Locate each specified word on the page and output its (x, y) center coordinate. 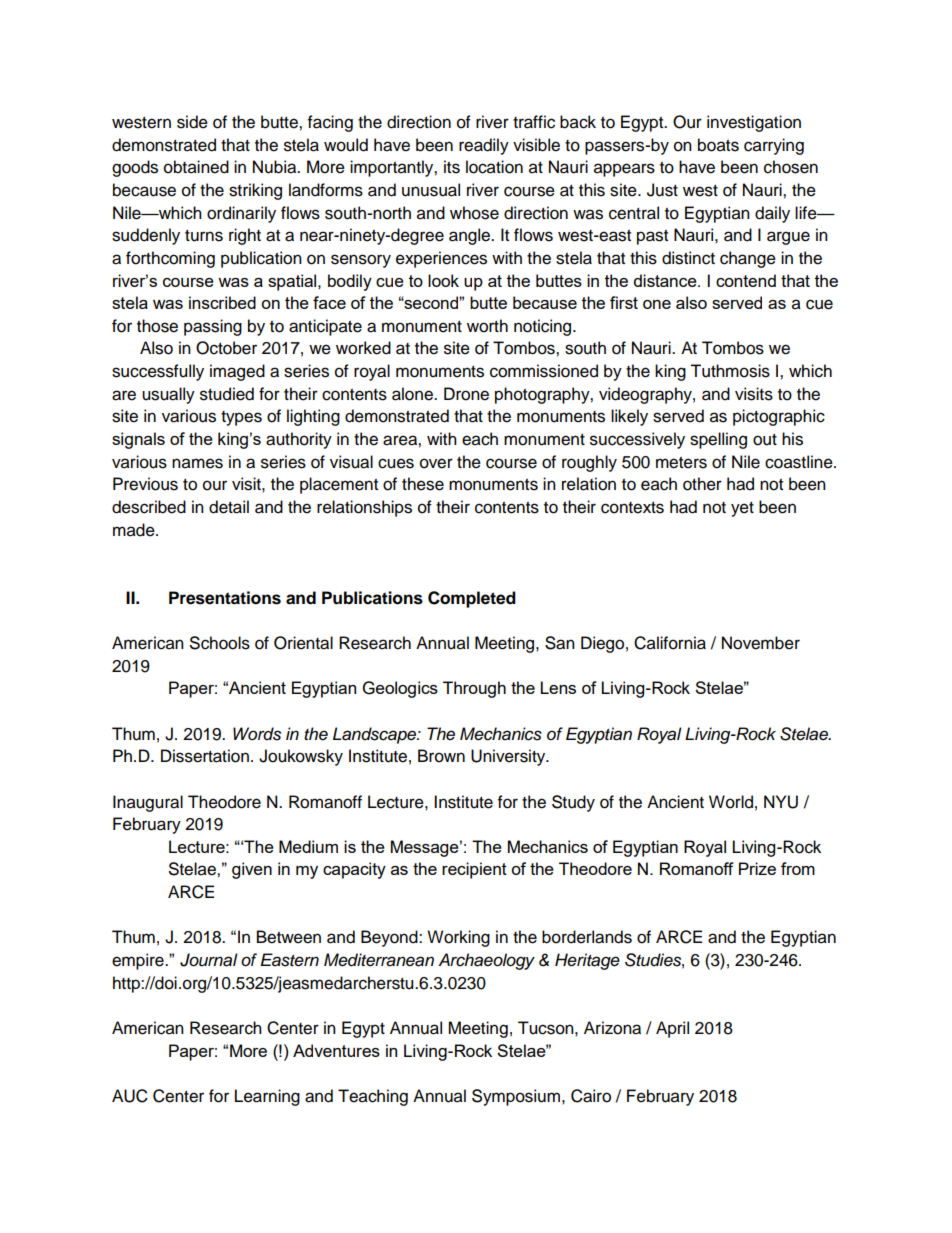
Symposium (516, 1097)
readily (484, 146)
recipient (474, 870)
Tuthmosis (730, 371)
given (252, 870)
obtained (196, 167)
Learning (267, 1097)
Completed (472, 599)
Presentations (225, 598)
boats (718, 145)
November (761, 643)
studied (227, 394)
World (731, 802)
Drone (466, 394)
